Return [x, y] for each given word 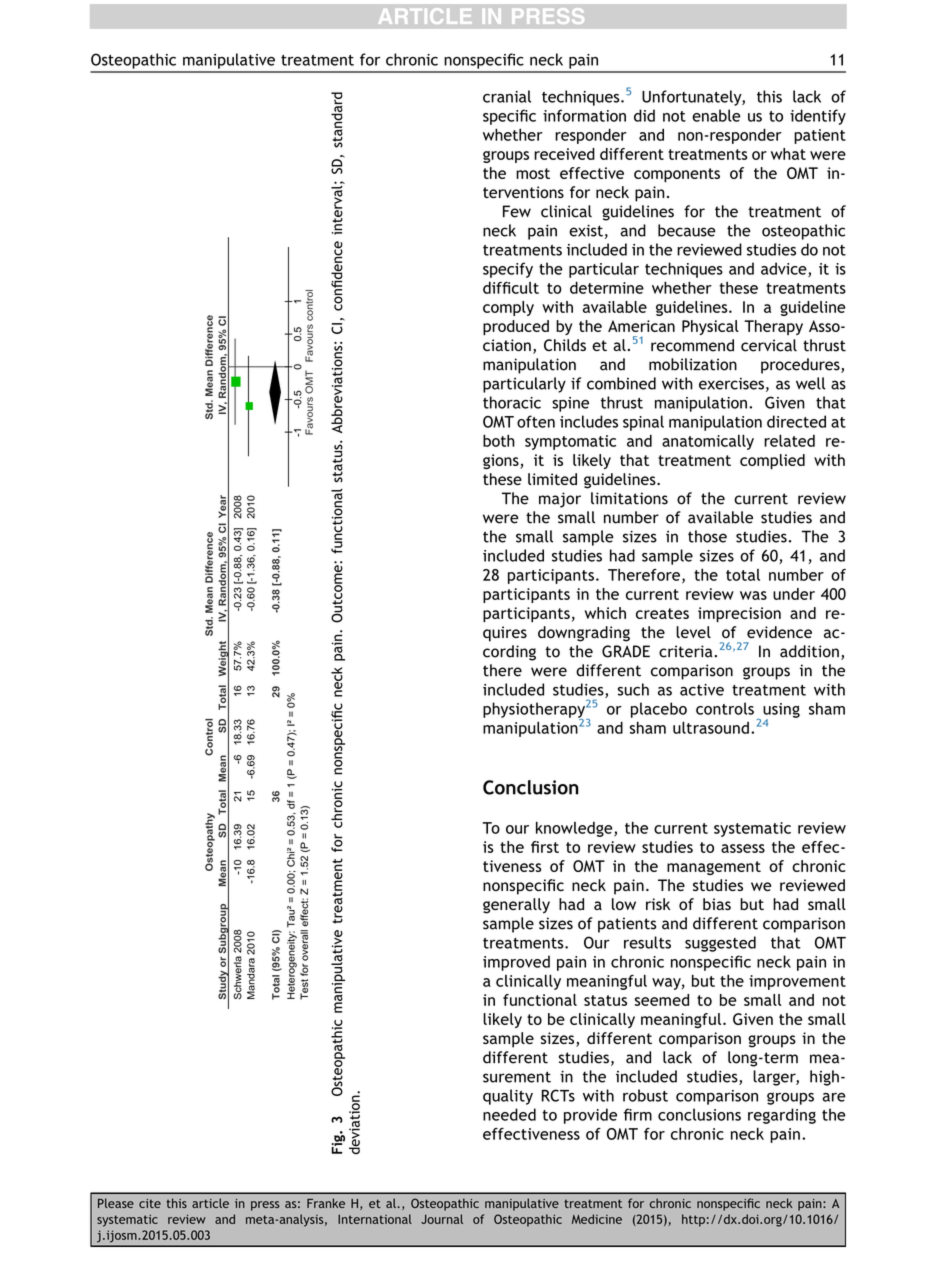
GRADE [626, 651]
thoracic [512, 402]
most [533, 173]
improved [516, 963]
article [210, 1203]
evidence [779, 632]
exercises [731, 384]
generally [516, 906]
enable [716, 115]
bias [717, 904]
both [499, 440]
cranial [507, 96]
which [605, 613]
